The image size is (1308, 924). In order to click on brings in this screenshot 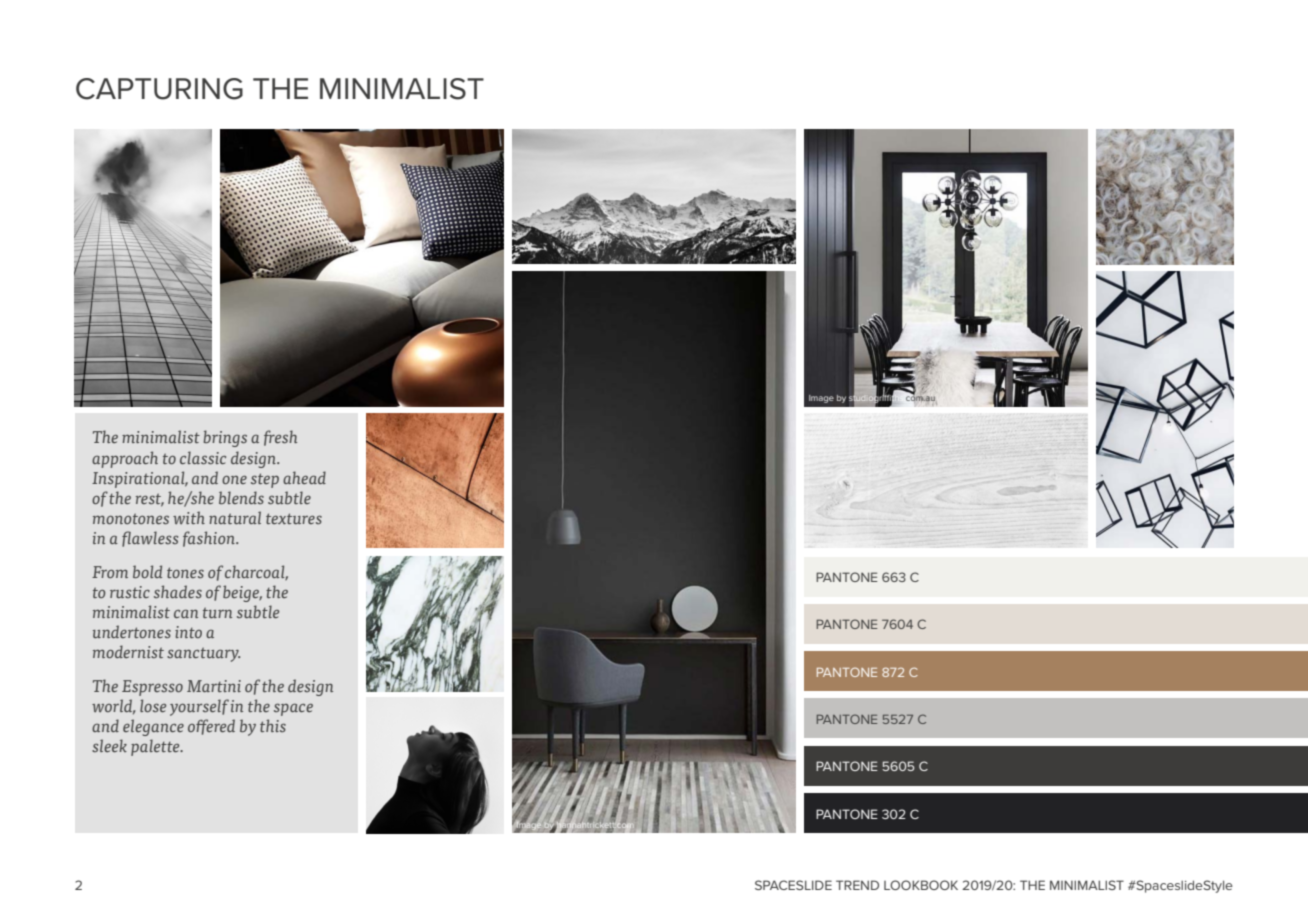, I will do `click(225, 438)`.
